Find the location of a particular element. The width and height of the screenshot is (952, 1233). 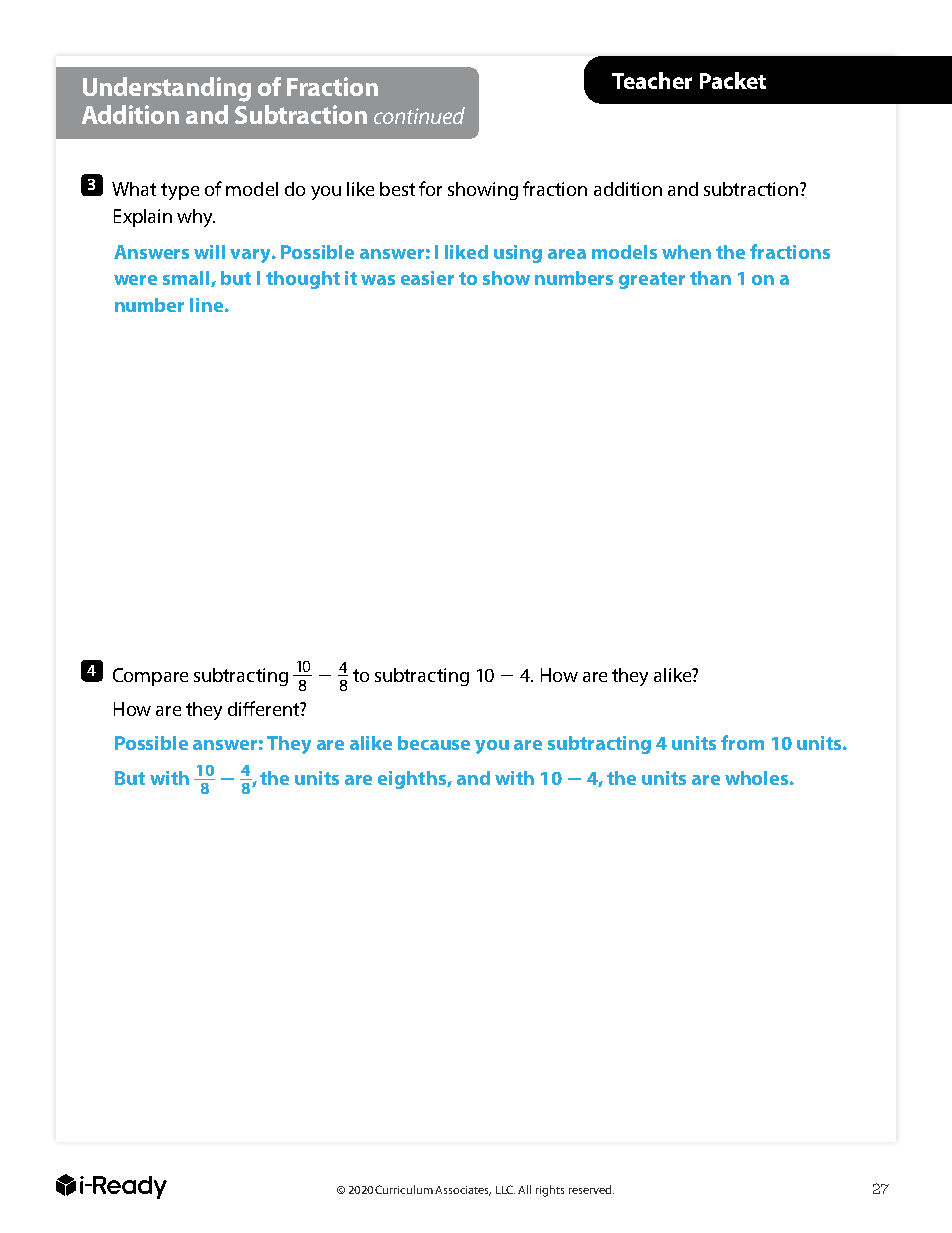

because is located at coordinates (434, 743).
